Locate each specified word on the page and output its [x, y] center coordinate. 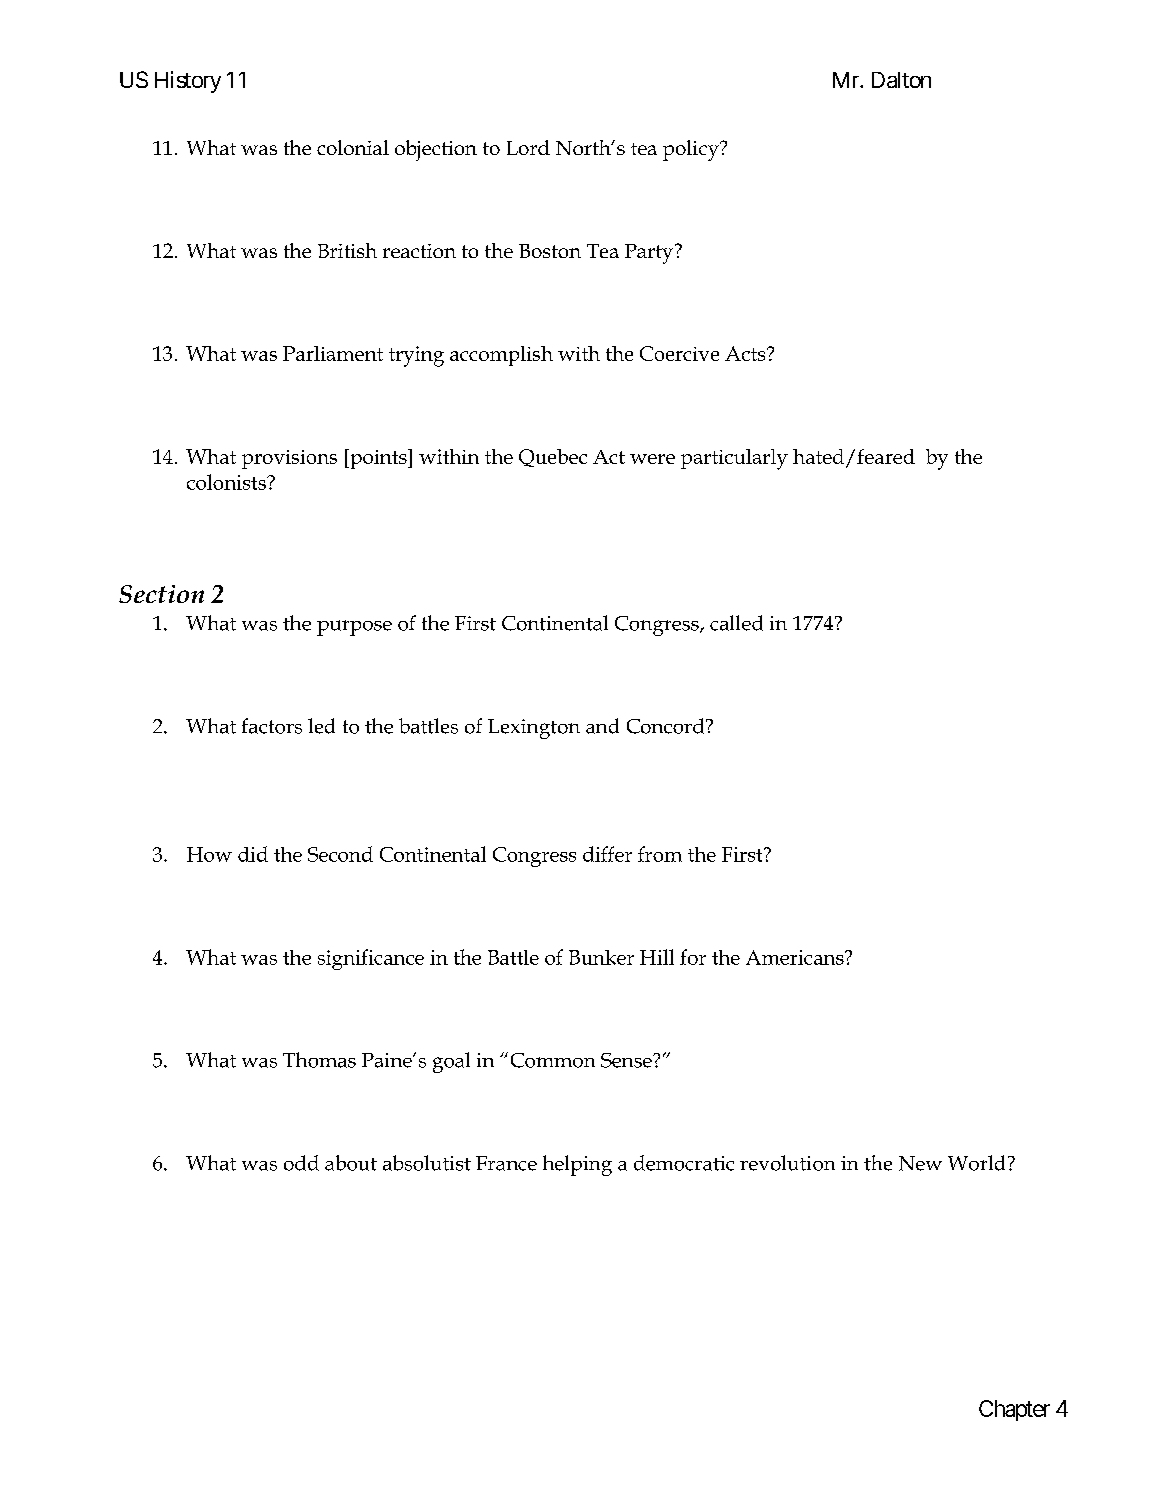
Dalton [901, 80]
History [188, 82]
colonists [227, 482]
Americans [796, 957]
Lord [528, 147]
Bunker [601, 957]
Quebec [553, 458]
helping [577, 1165]
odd [301, 1163]
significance [371, 959]
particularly [734, 459]
